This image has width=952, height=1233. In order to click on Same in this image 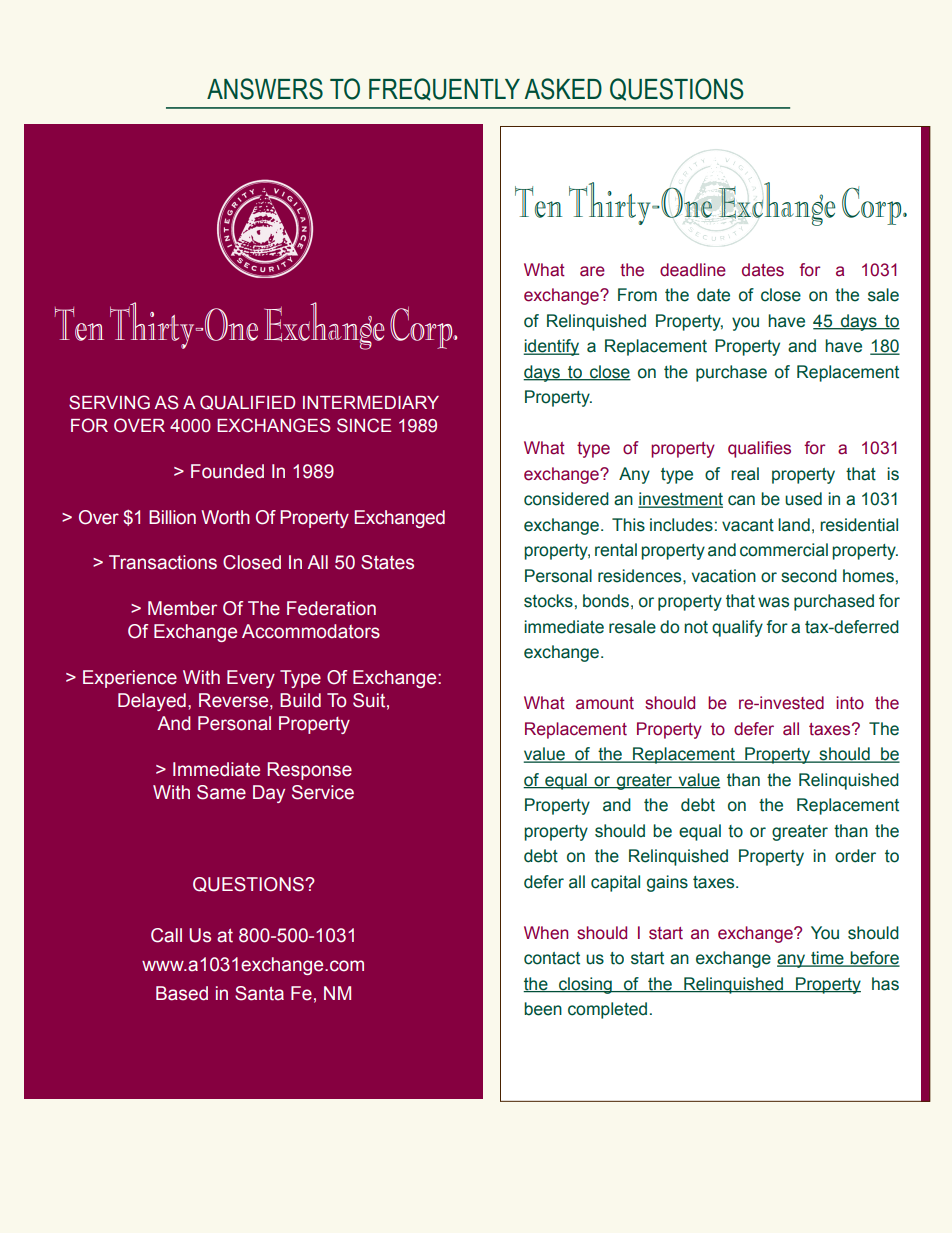, I will do `click(221, 792)`.
